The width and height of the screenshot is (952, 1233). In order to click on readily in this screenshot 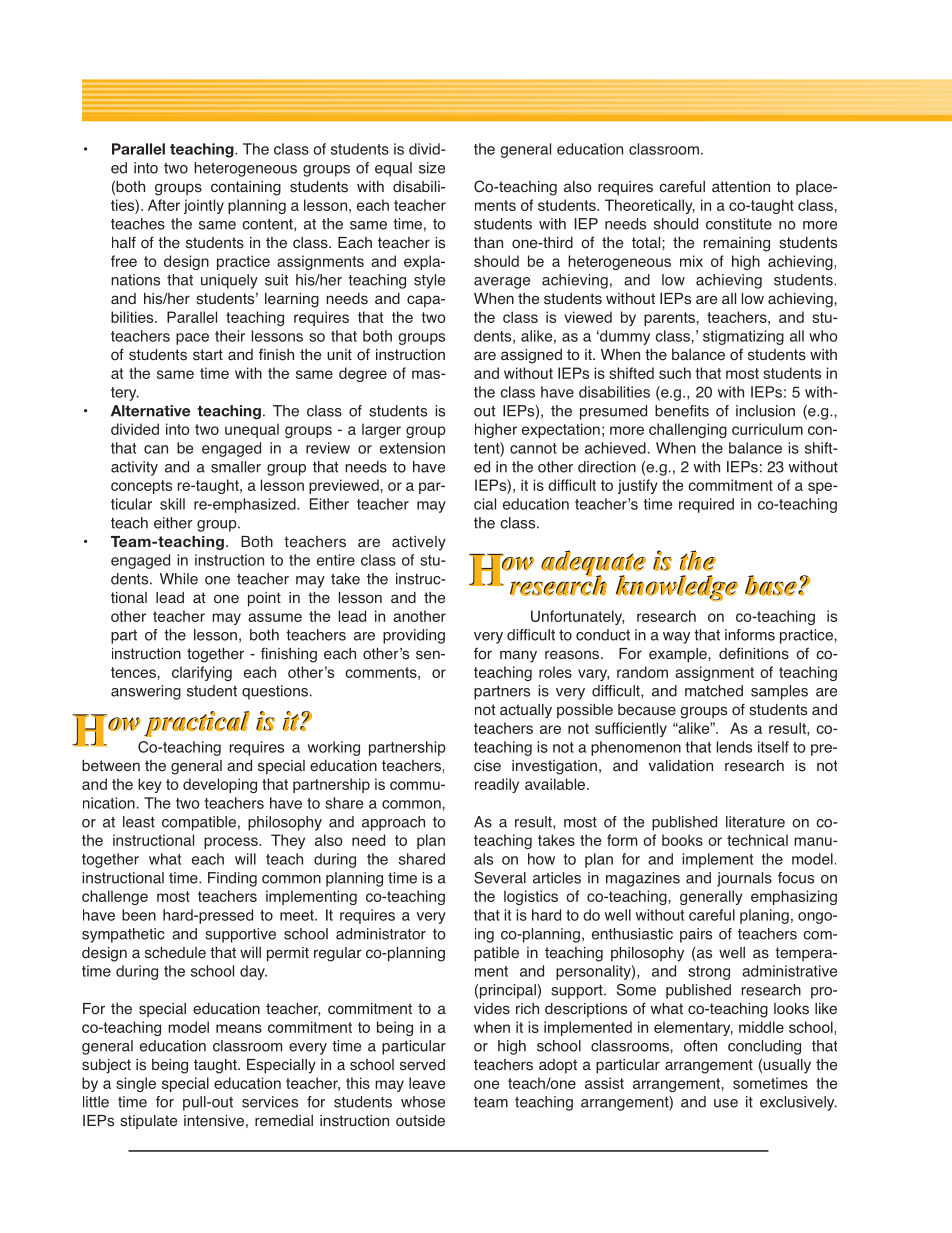, I will do `click(497, 785)`.
